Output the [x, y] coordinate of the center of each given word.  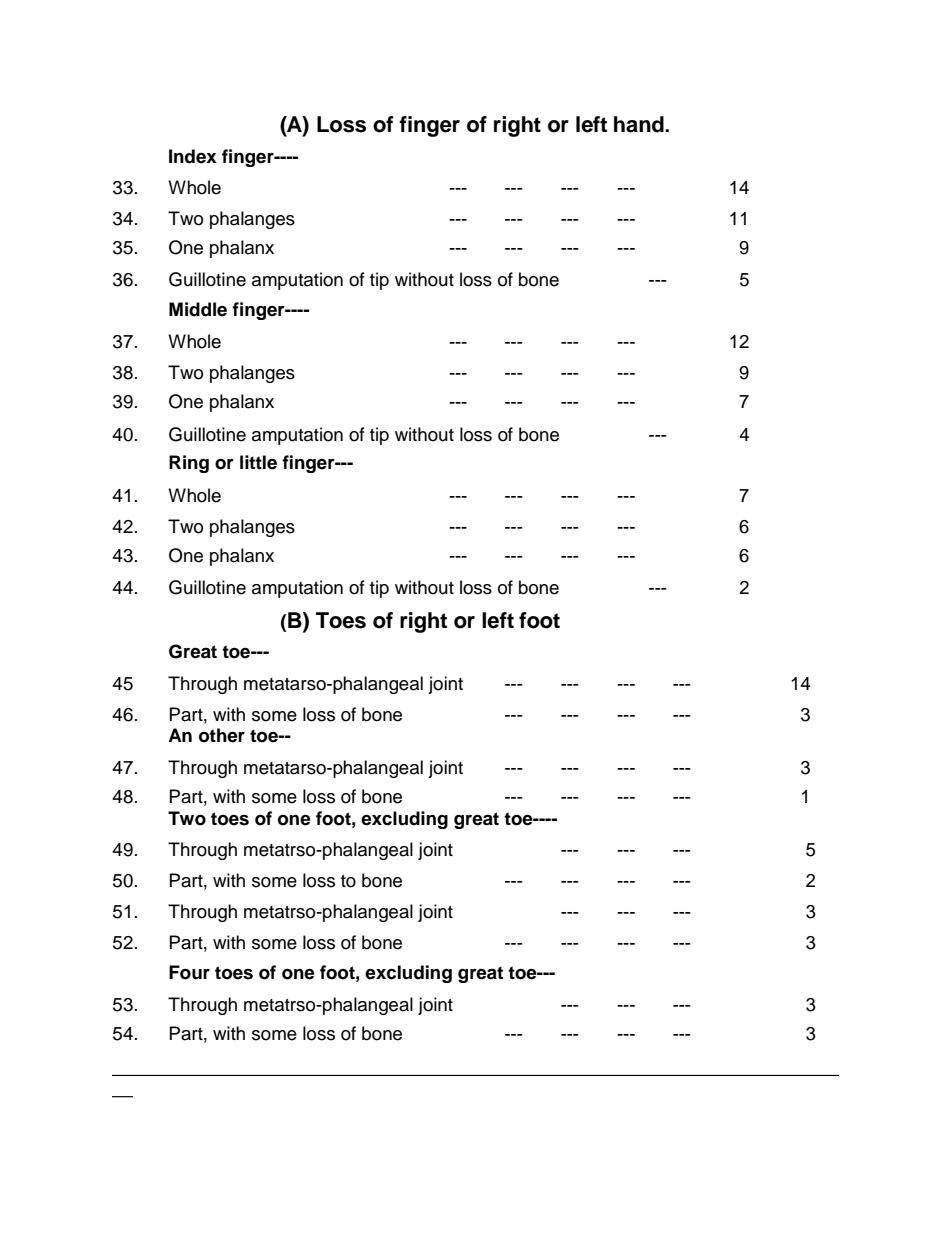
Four [189, 972]
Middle [198, 309]
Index [193, 156]
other [222, 735]
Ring [189, 464]
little [258, 462]
